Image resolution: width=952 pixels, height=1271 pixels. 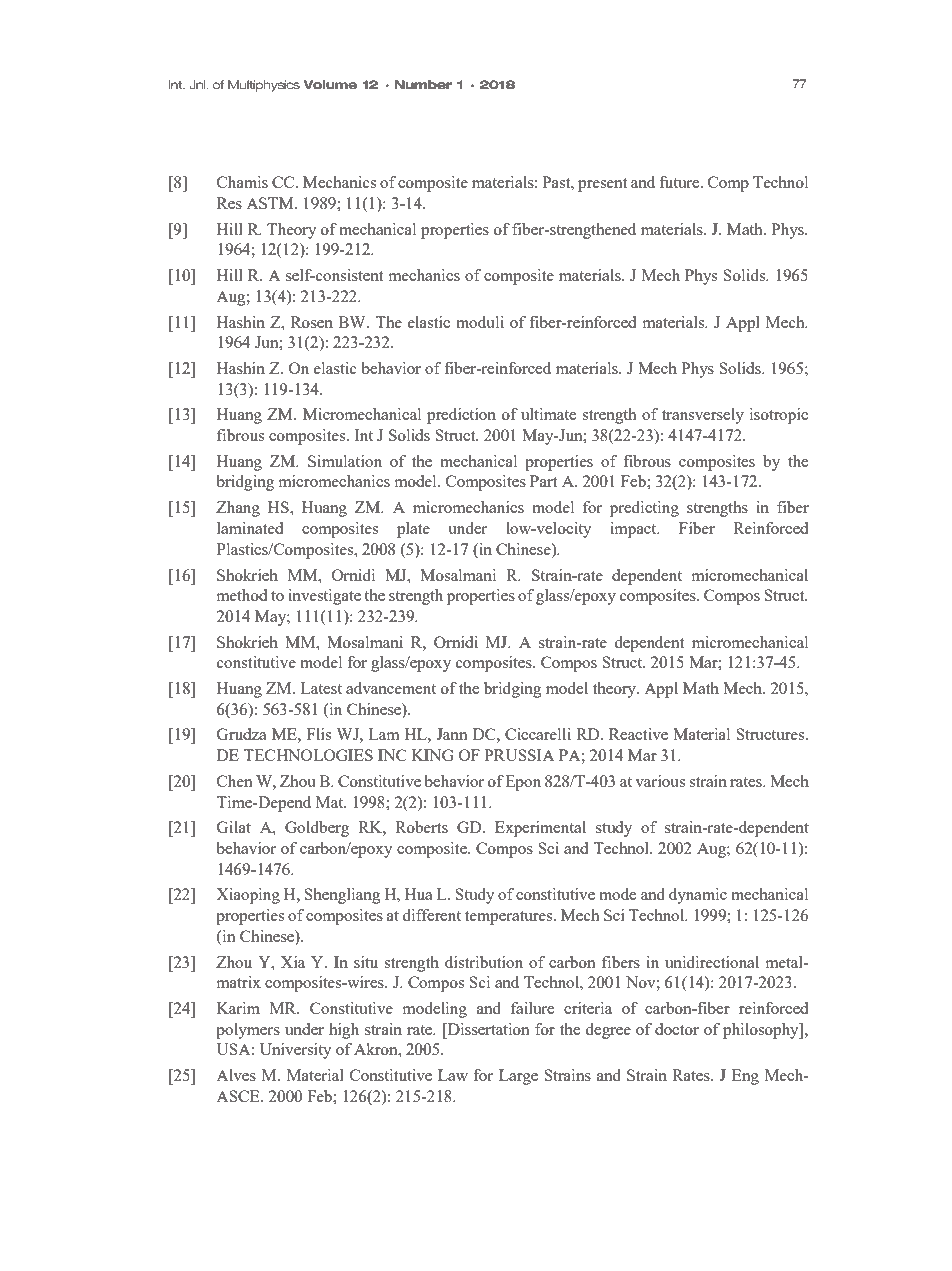 I want to click on Volume, so click(x=330, y=85).
